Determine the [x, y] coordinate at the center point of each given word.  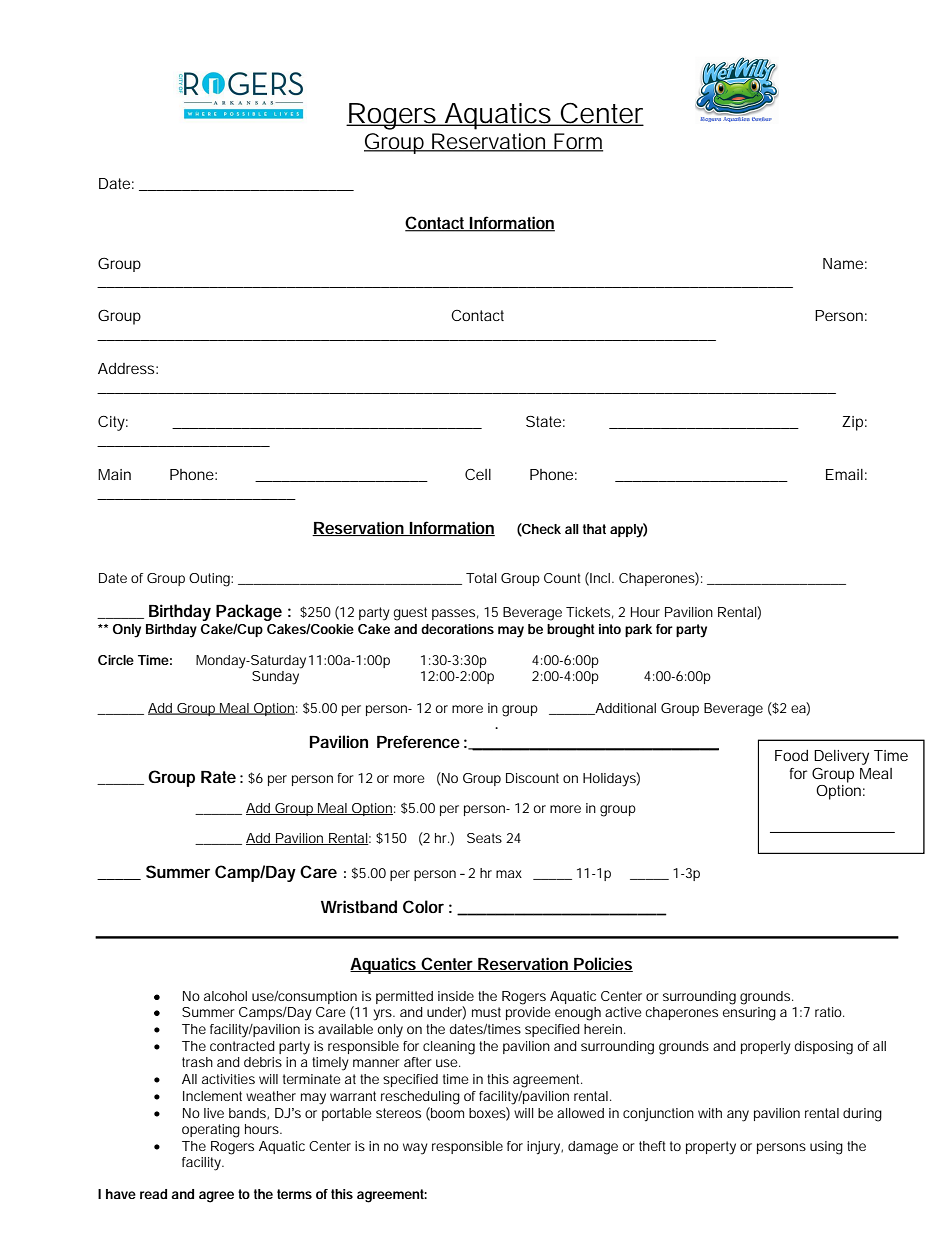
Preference [418, 741]
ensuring [749, 1012]
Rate [218, 777]
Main [114, 474]
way [415, 1149]
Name [843, 263]
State [543, 421]
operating [211, 1131]
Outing [210, 580]
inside [456, 996]
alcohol [225, 996]
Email [844, 474]
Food [791, 755]
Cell [478, 474]
